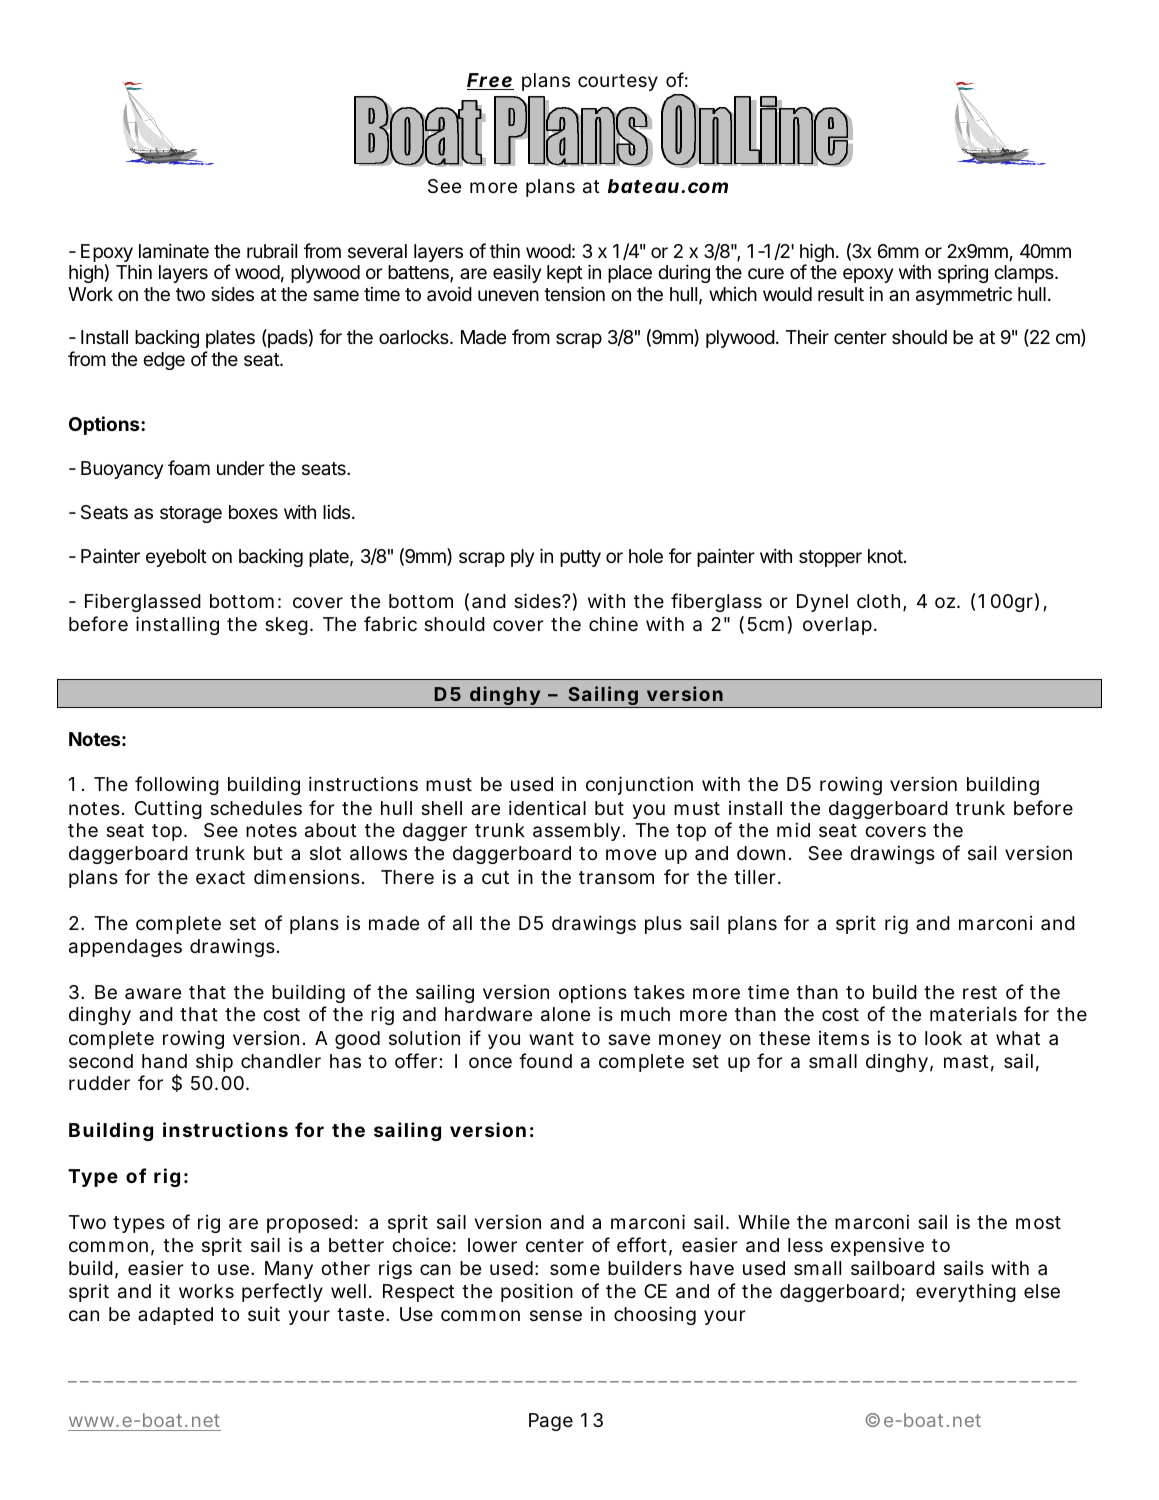 This document has height=1500, width=1159. Describe the element at coordinates (214, 1063) in the document. I see `ship` at that location.
